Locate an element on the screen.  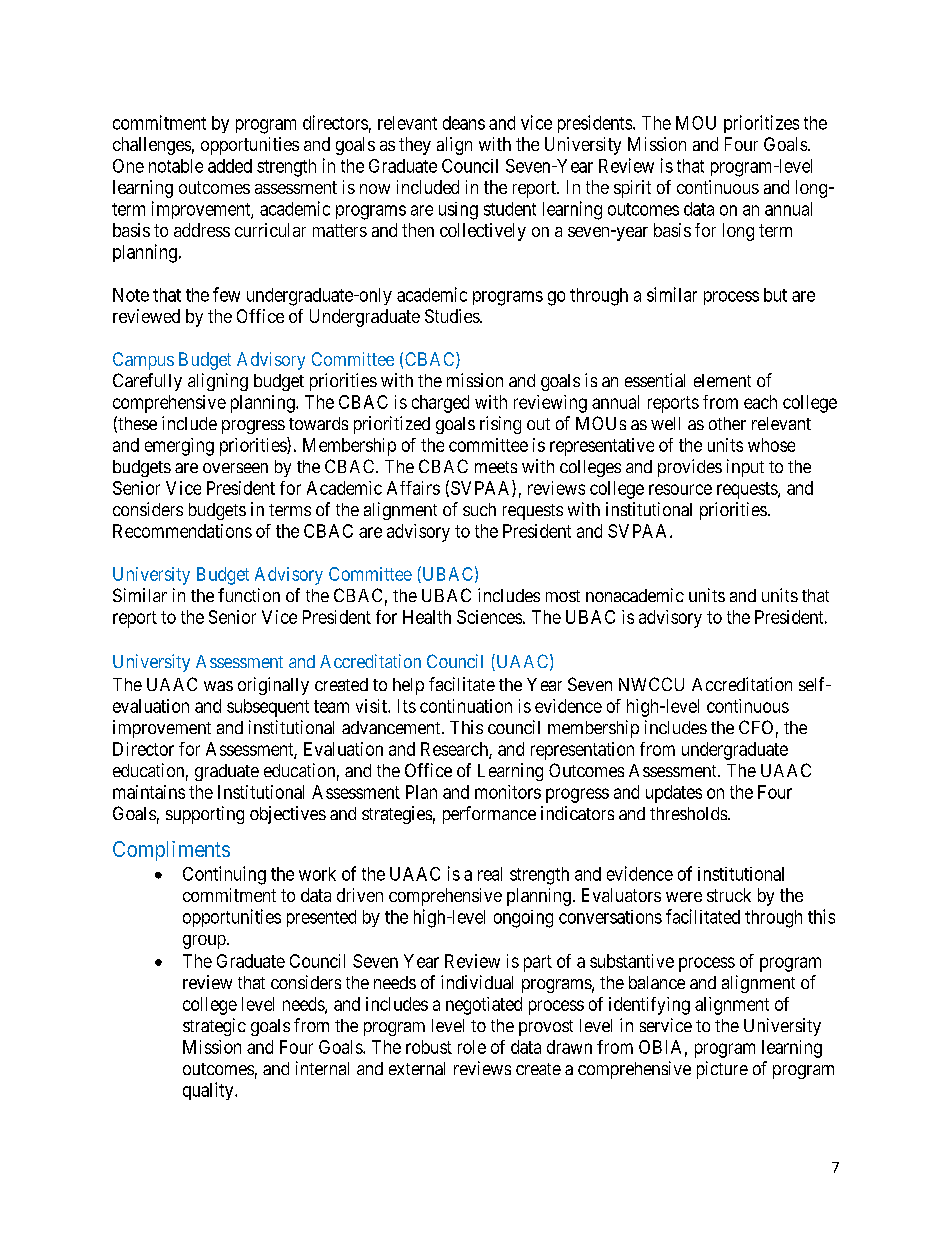
prioritizes is located at coordinates (761, 124).
